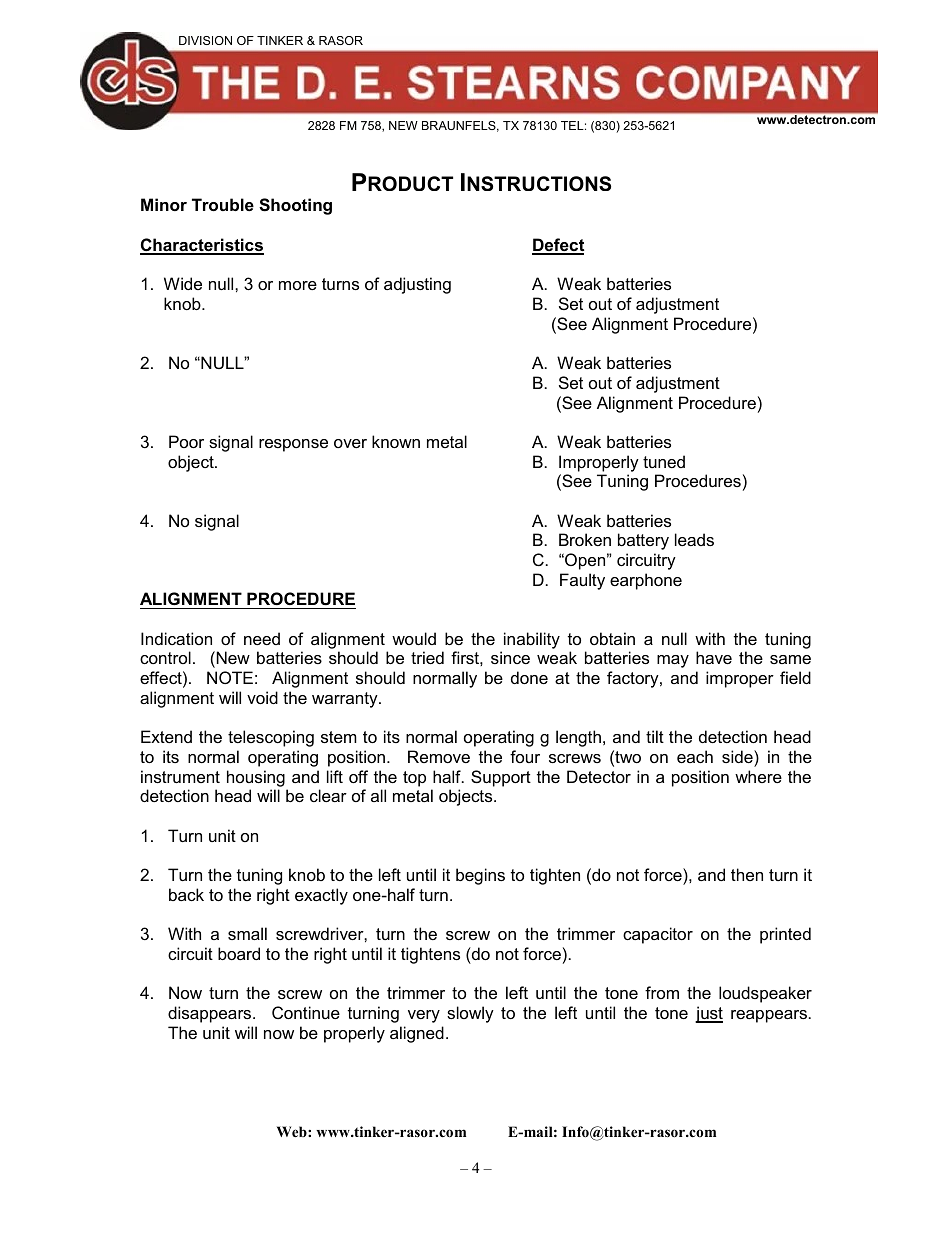  What do you see at coordinates (738, 756) in the screenshot?
I see `side` at bounding box center [738, 756].
